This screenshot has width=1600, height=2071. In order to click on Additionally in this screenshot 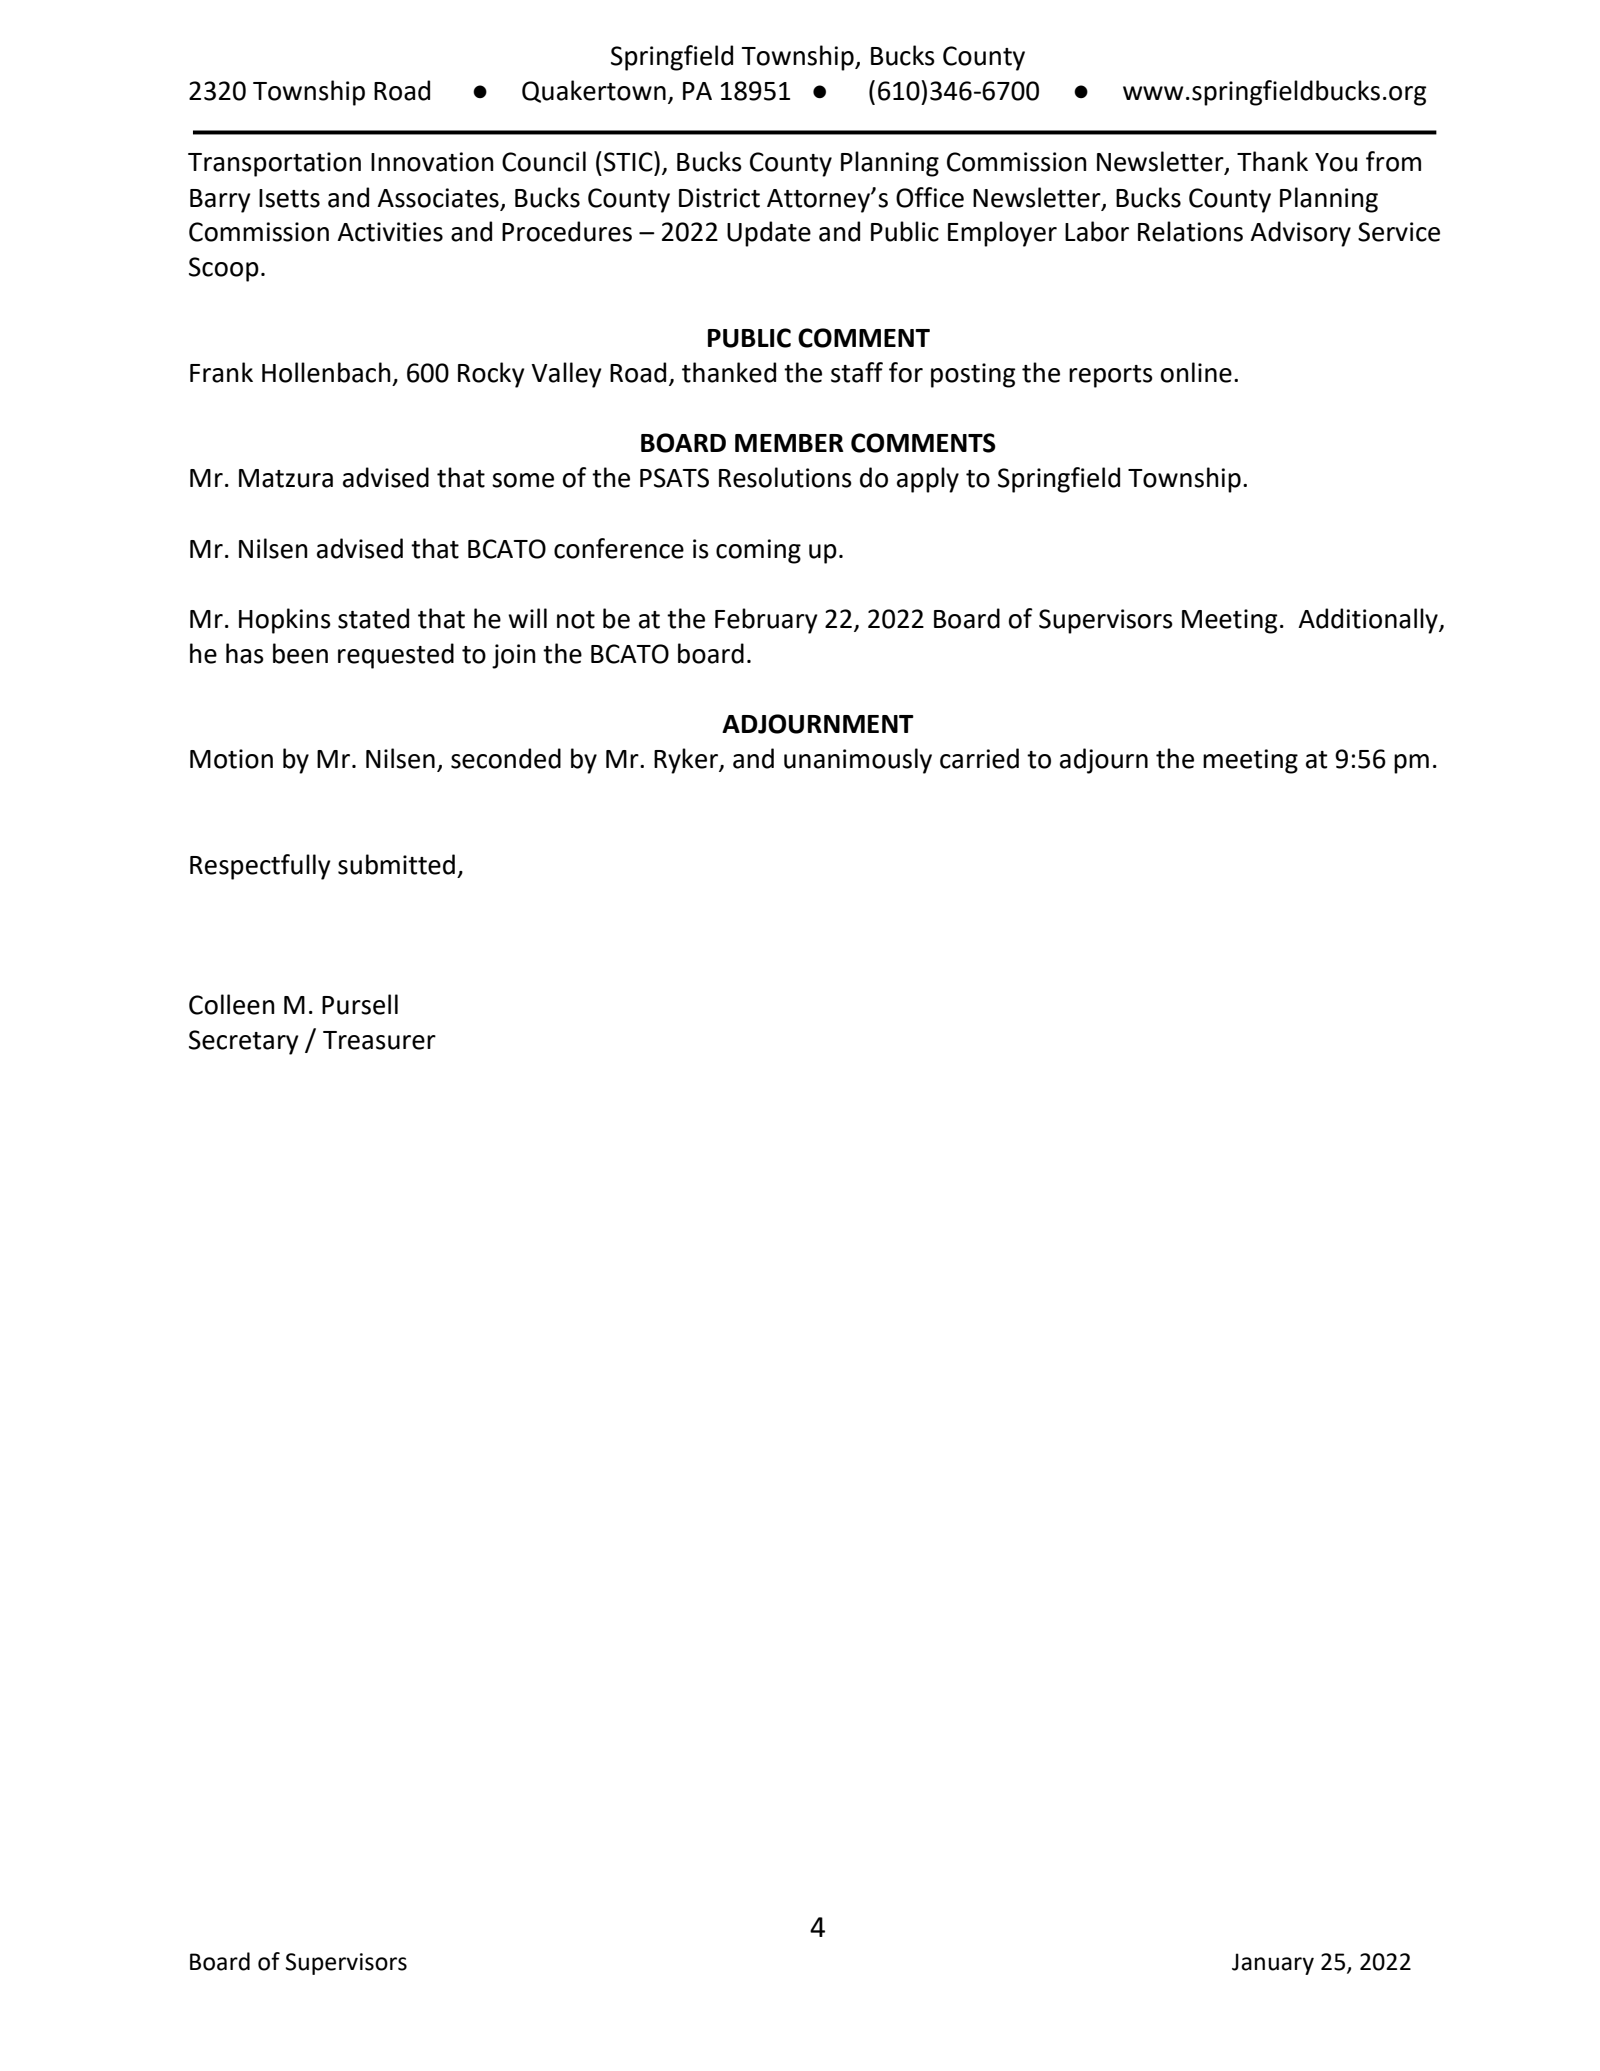, I will do `click(1369, 621)`.
